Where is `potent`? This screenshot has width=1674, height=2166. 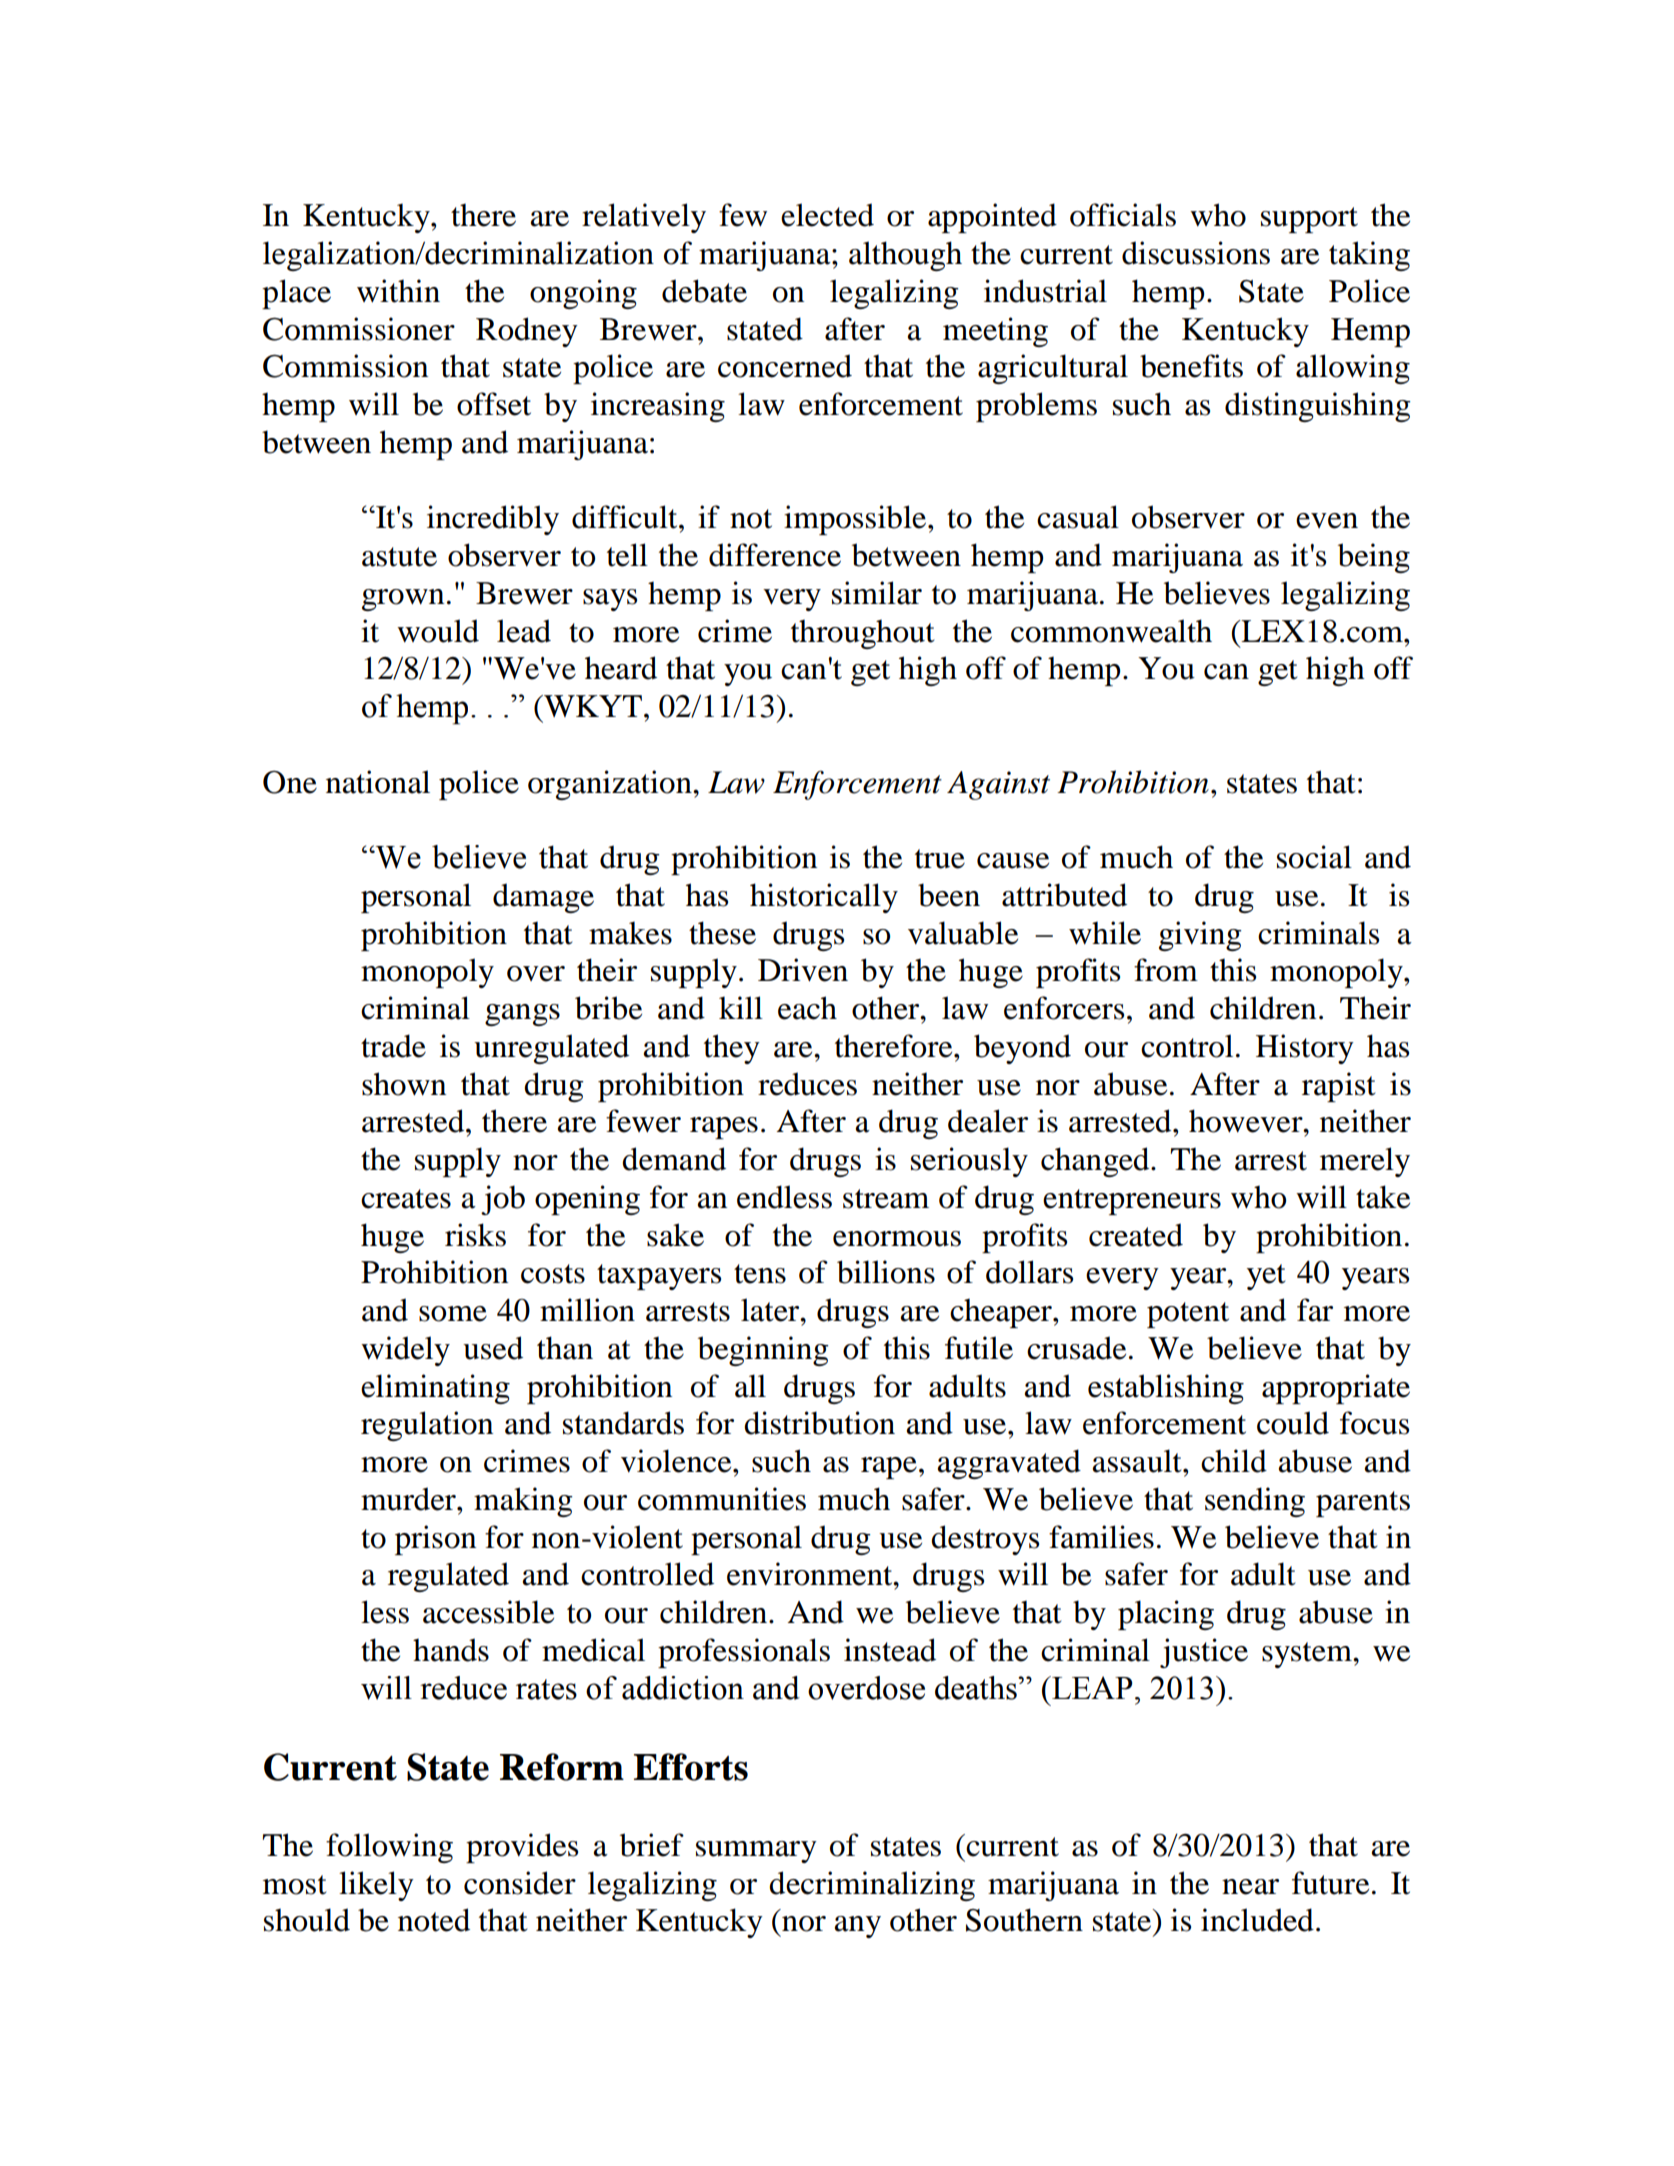
potent is located at coordinates (1188, 1315).
